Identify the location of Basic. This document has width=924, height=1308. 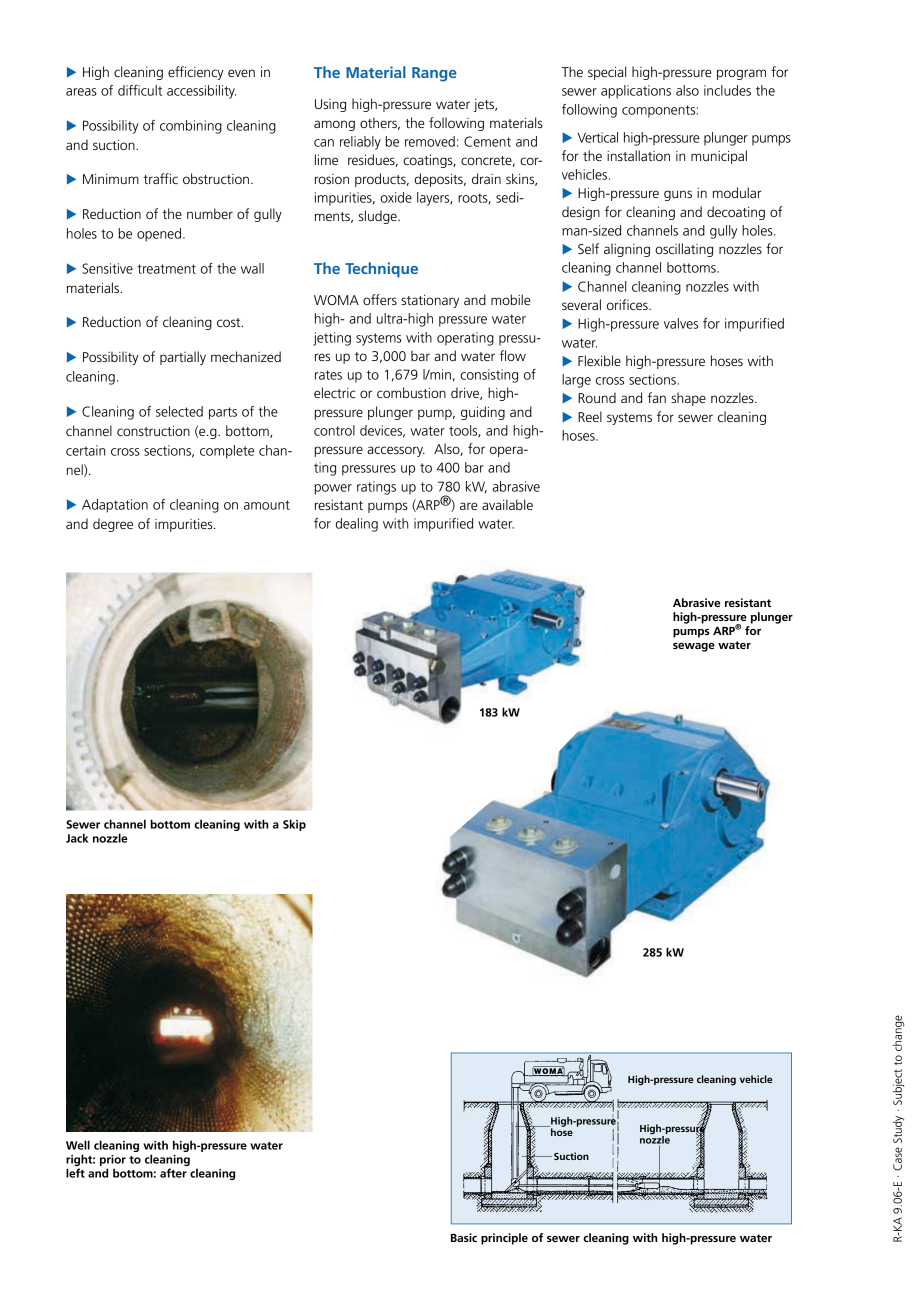
(464, 1237).
